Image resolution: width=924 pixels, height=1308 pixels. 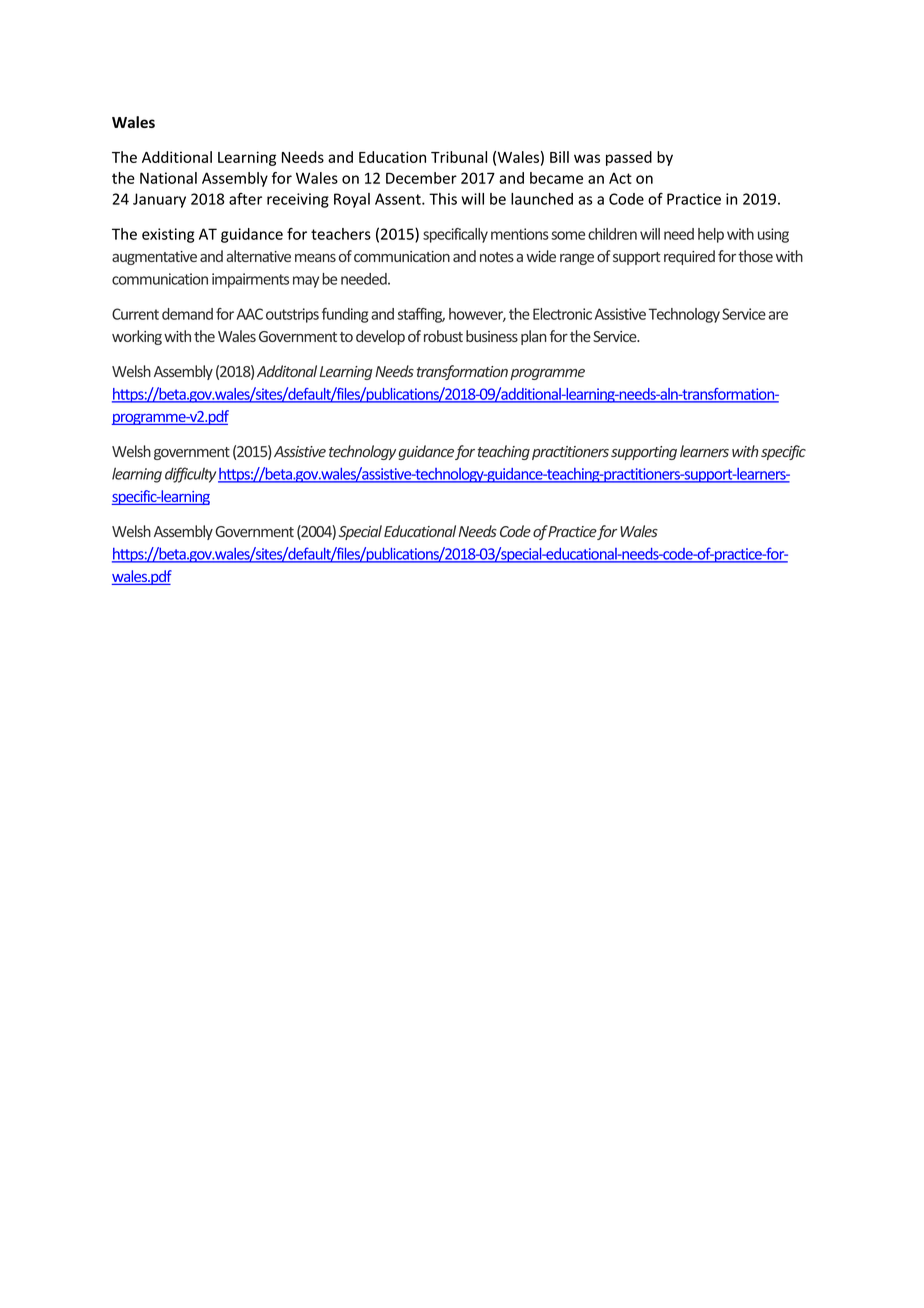 What do you see at coordinates (520, 234) in the document?
I see `mentions` at bounding box center [520, 234].
